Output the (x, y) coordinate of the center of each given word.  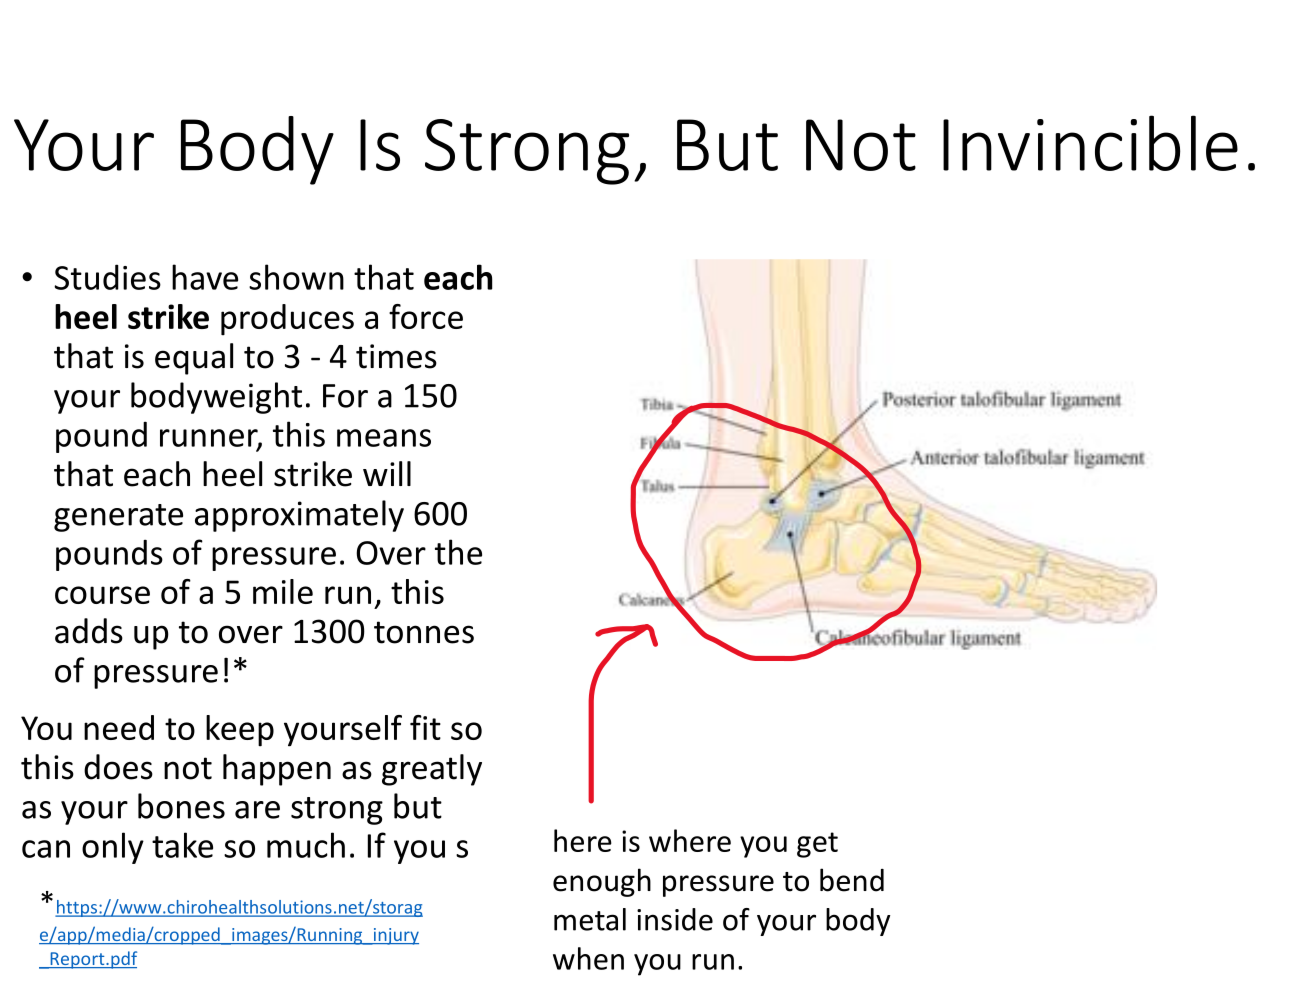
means (384, 438)
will (387, 473)
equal (194, 359)
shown (296, 277)
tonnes (424, 632)
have (205, 277)
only (113, 848)
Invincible (1090, 143)
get (817, 845)
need (119, 727)
